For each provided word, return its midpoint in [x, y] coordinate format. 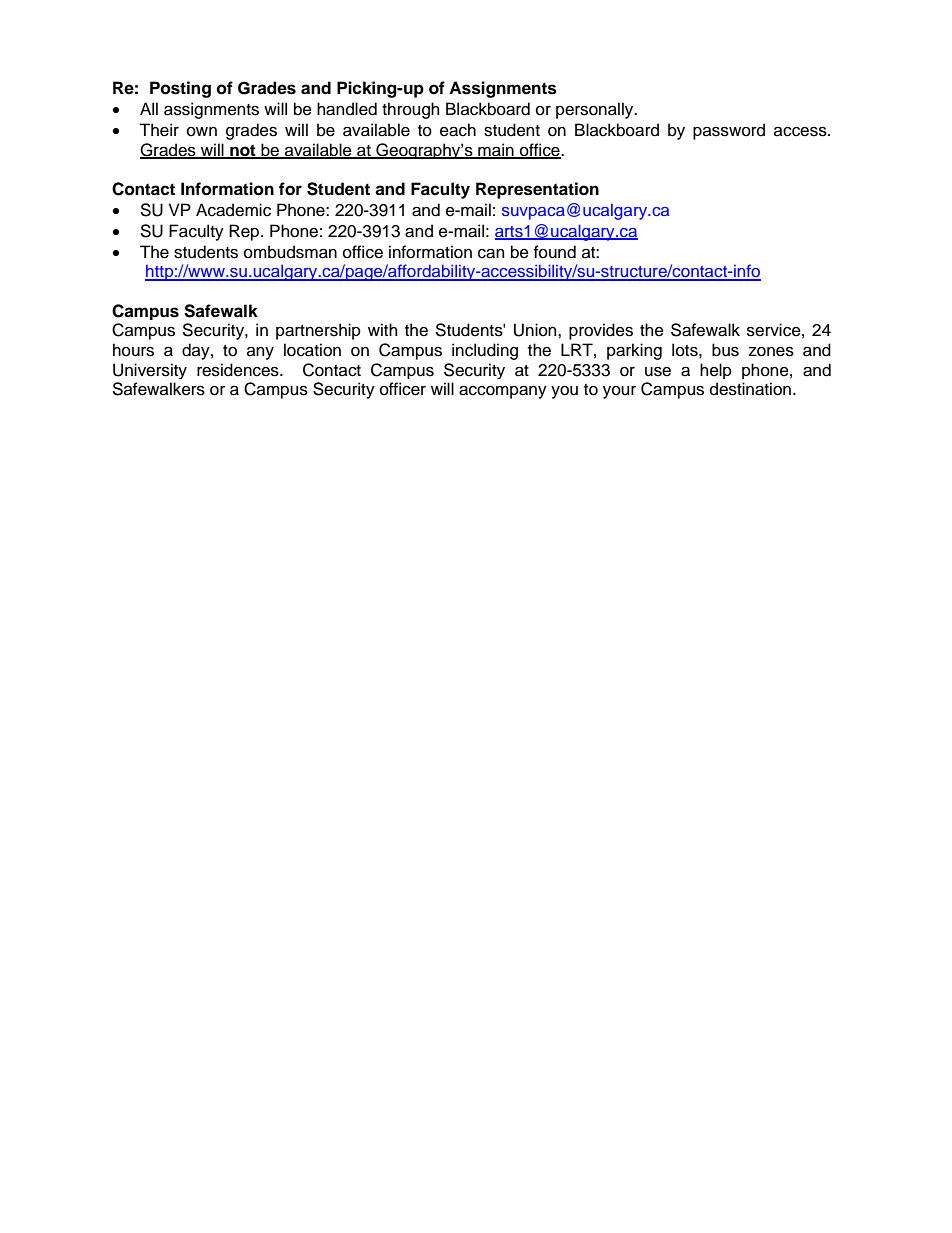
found [555, 252]
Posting [180, 89]
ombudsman [290, 252]
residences [239, 370]
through [410, 110]
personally [596, 110]
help [716, 371]
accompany [503, 392]
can [491, 253]
